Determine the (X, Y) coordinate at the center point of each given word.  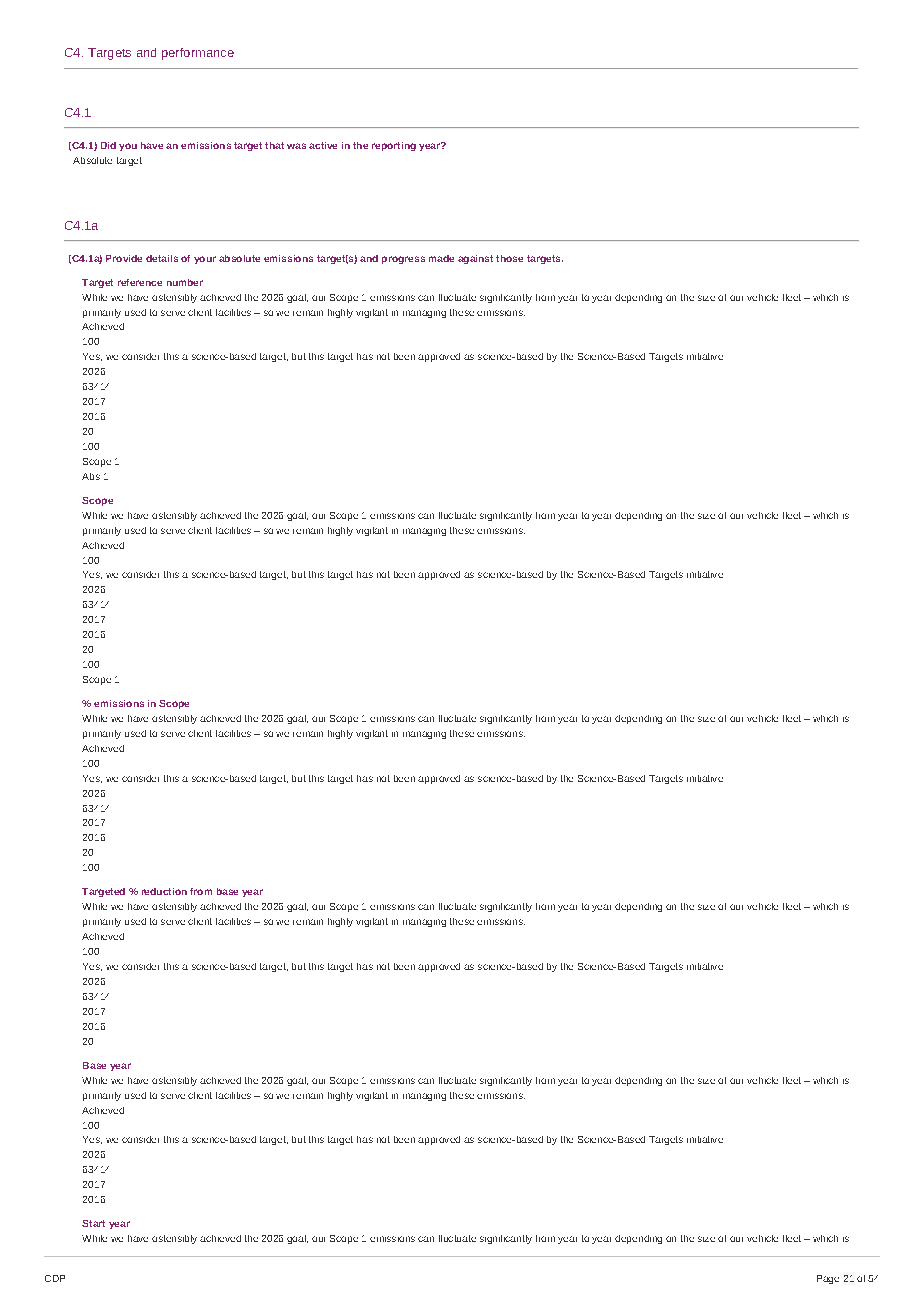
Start (93, 1223)
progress (403, 260)
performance (198, 54)
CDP (55, 1278)
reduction (164, 891)
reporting (394, 146)
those (509, 258)
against (475, 259)
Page (828, 1279)
